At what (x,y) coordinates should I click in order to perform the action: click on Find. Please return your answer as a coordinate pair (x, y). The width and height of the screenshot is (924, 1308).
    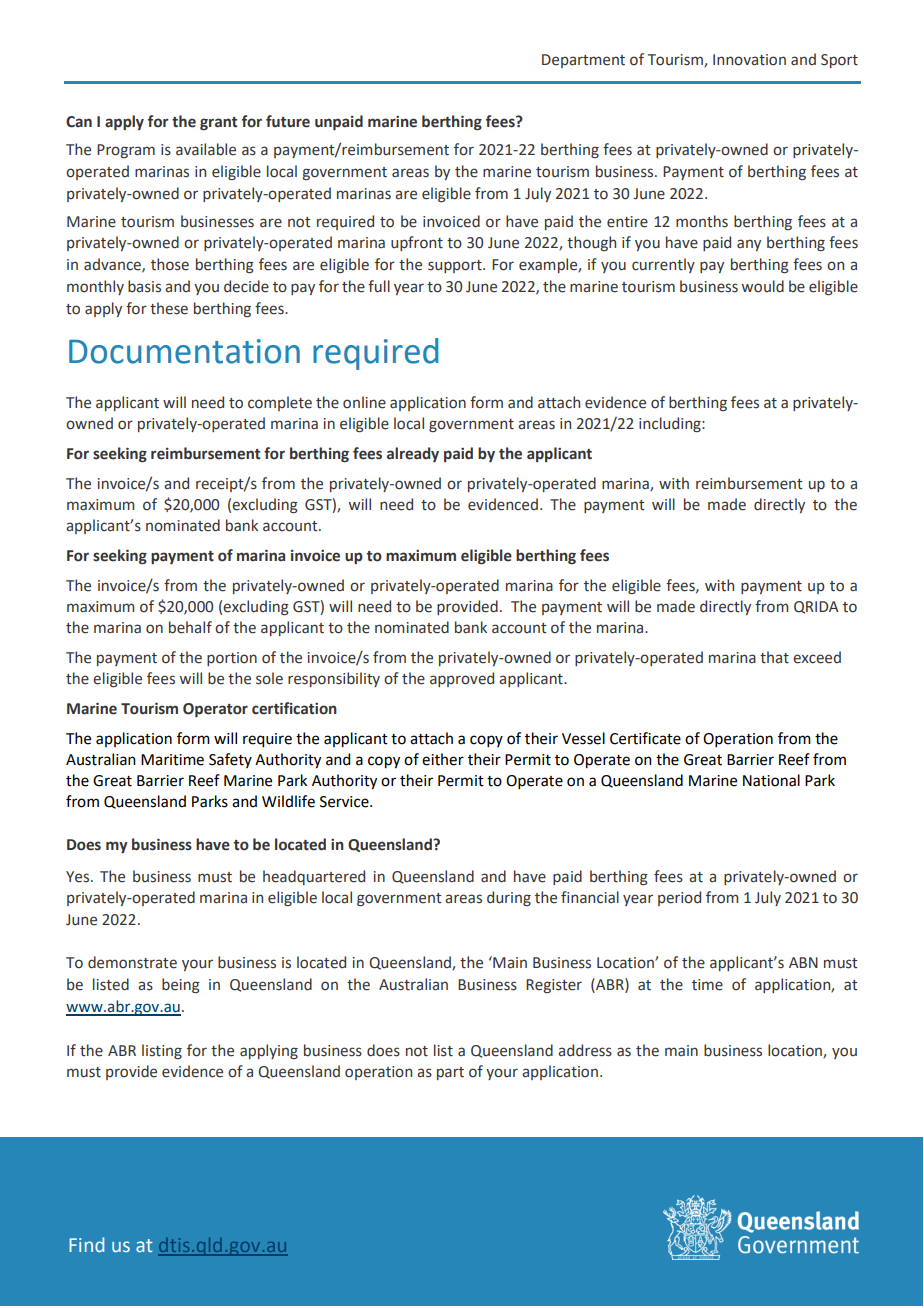
    Looking at the image, I should click on (86, 1244).
